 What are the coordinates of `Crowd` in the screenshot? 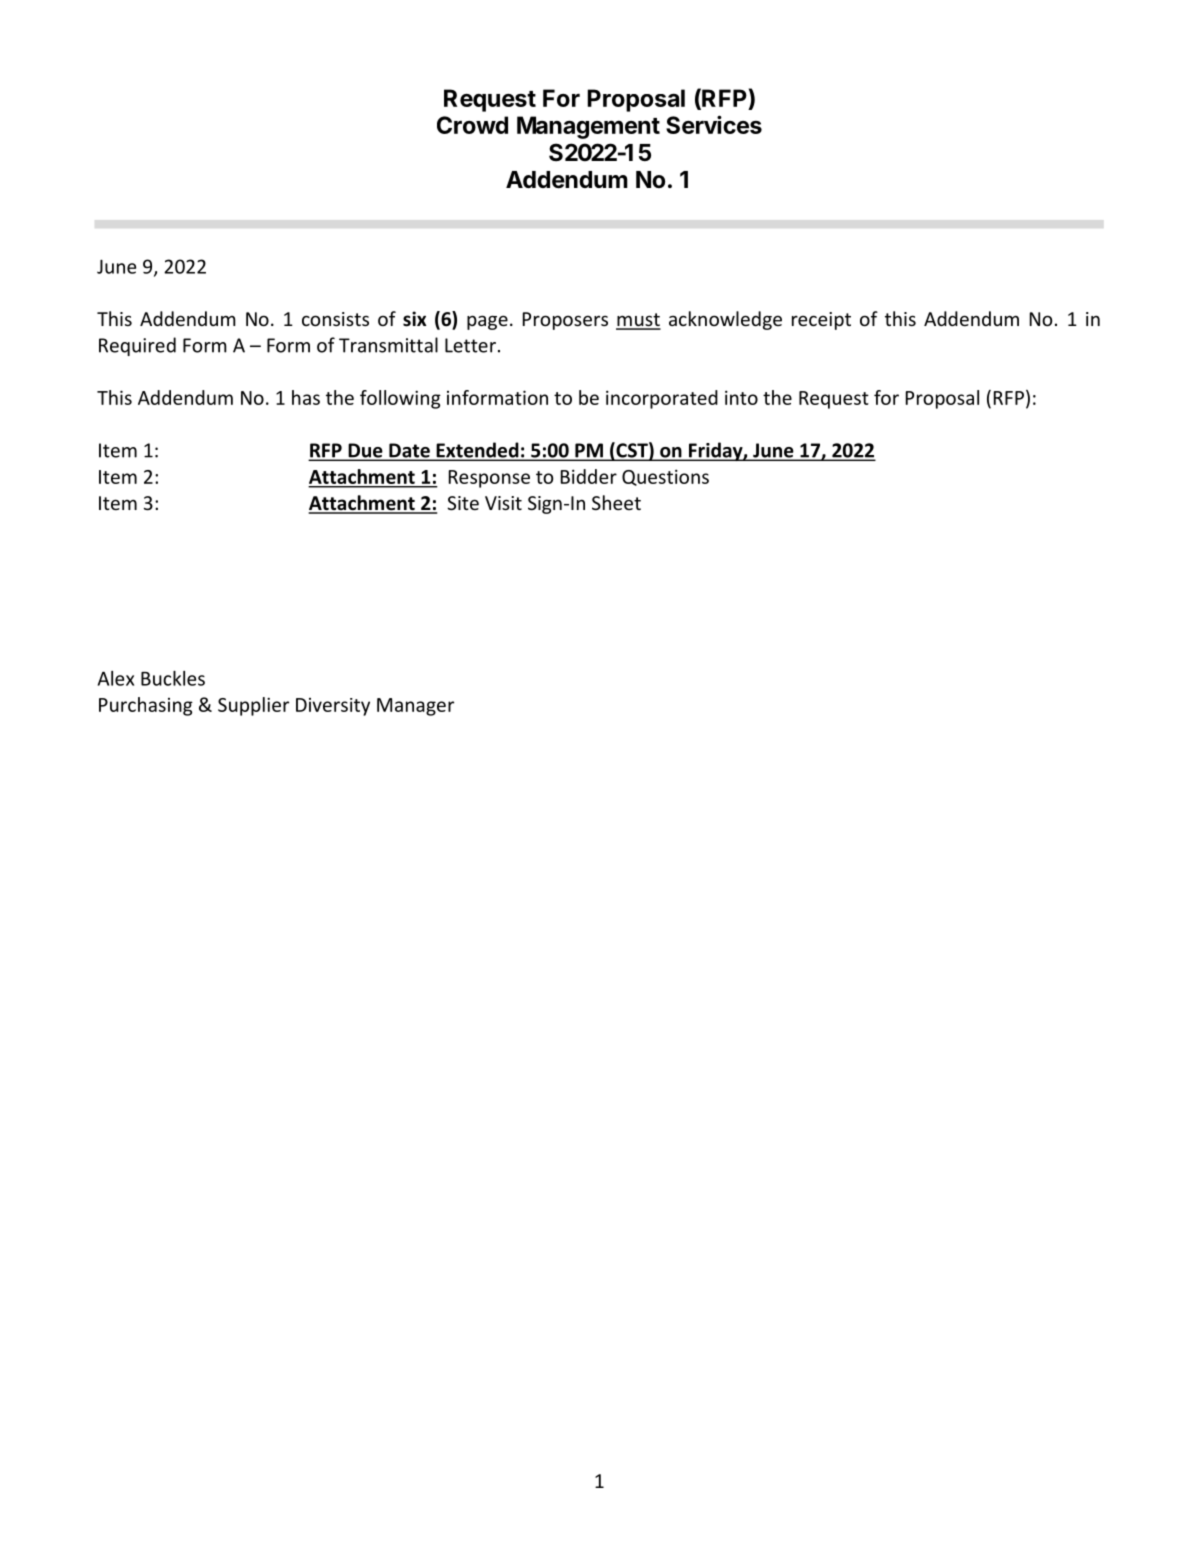 It's located at (472, 125).
